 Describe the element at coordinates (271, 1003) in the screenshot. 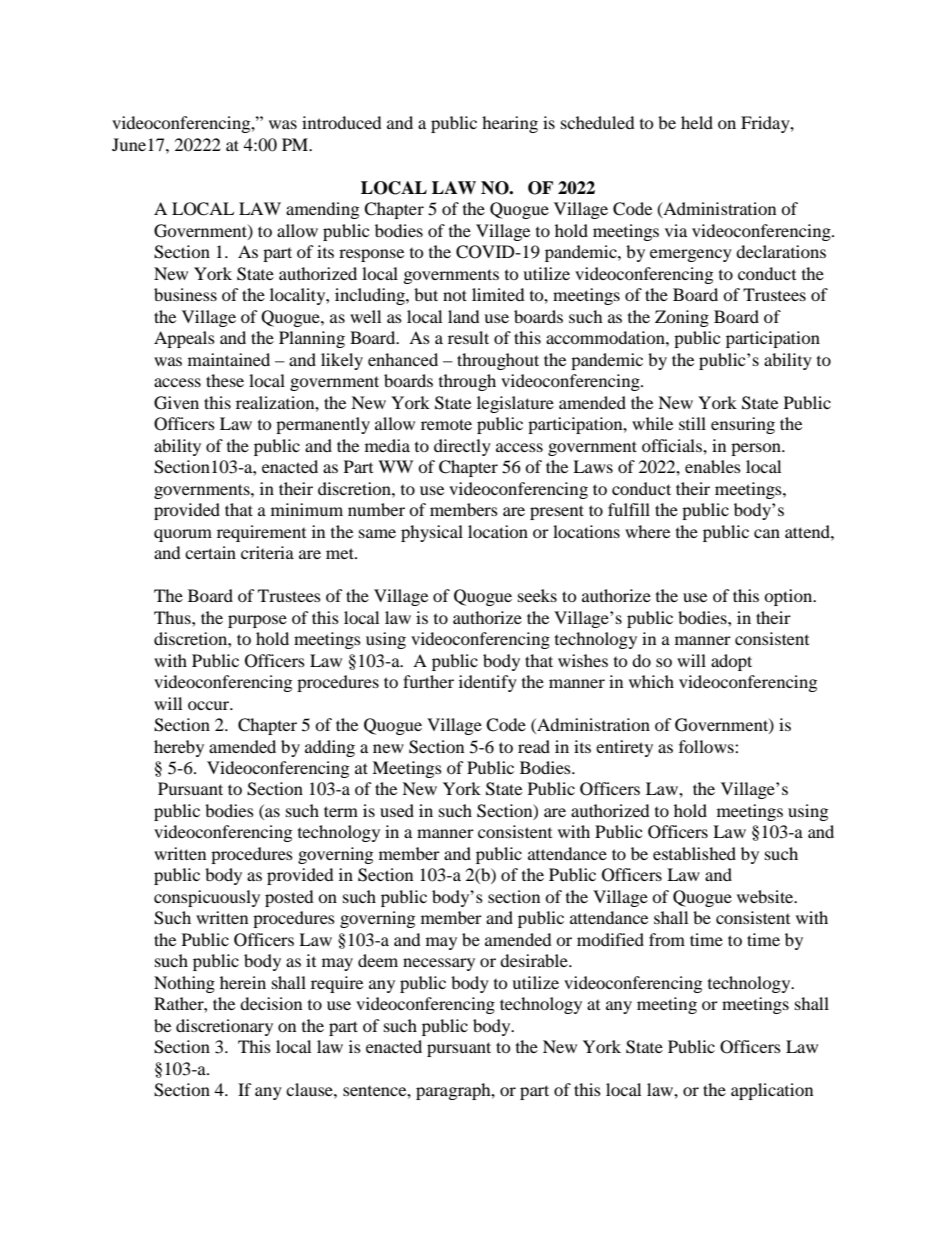

I see `decision` at that location.
